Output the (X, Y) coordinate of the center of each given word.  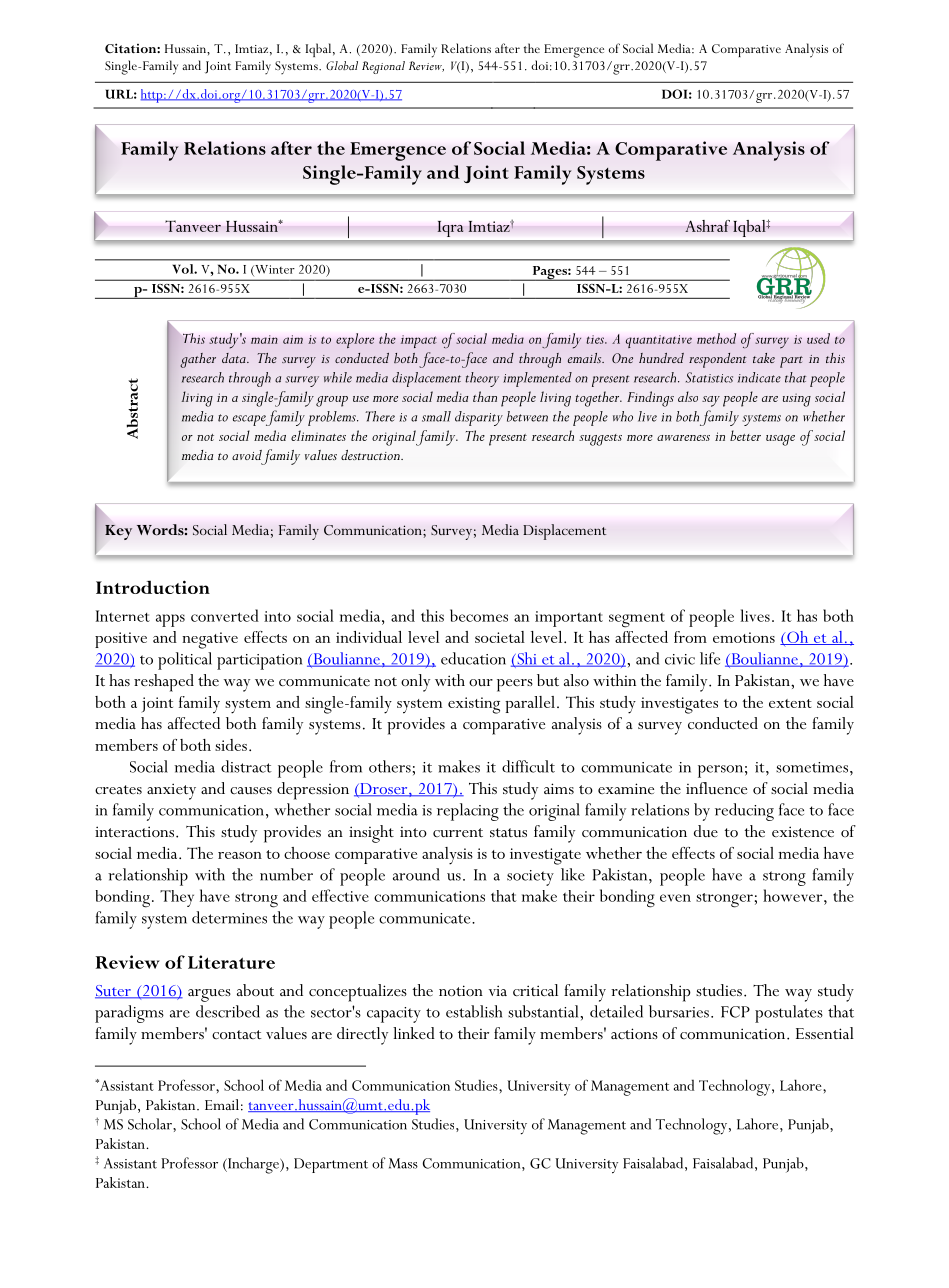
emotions (744, 637)
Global (342, 65)
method (716, 338)
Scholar (151, 1124)
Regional (383, 67)
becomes (479, 615)
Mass (403, 1163)
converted (225, 615)
